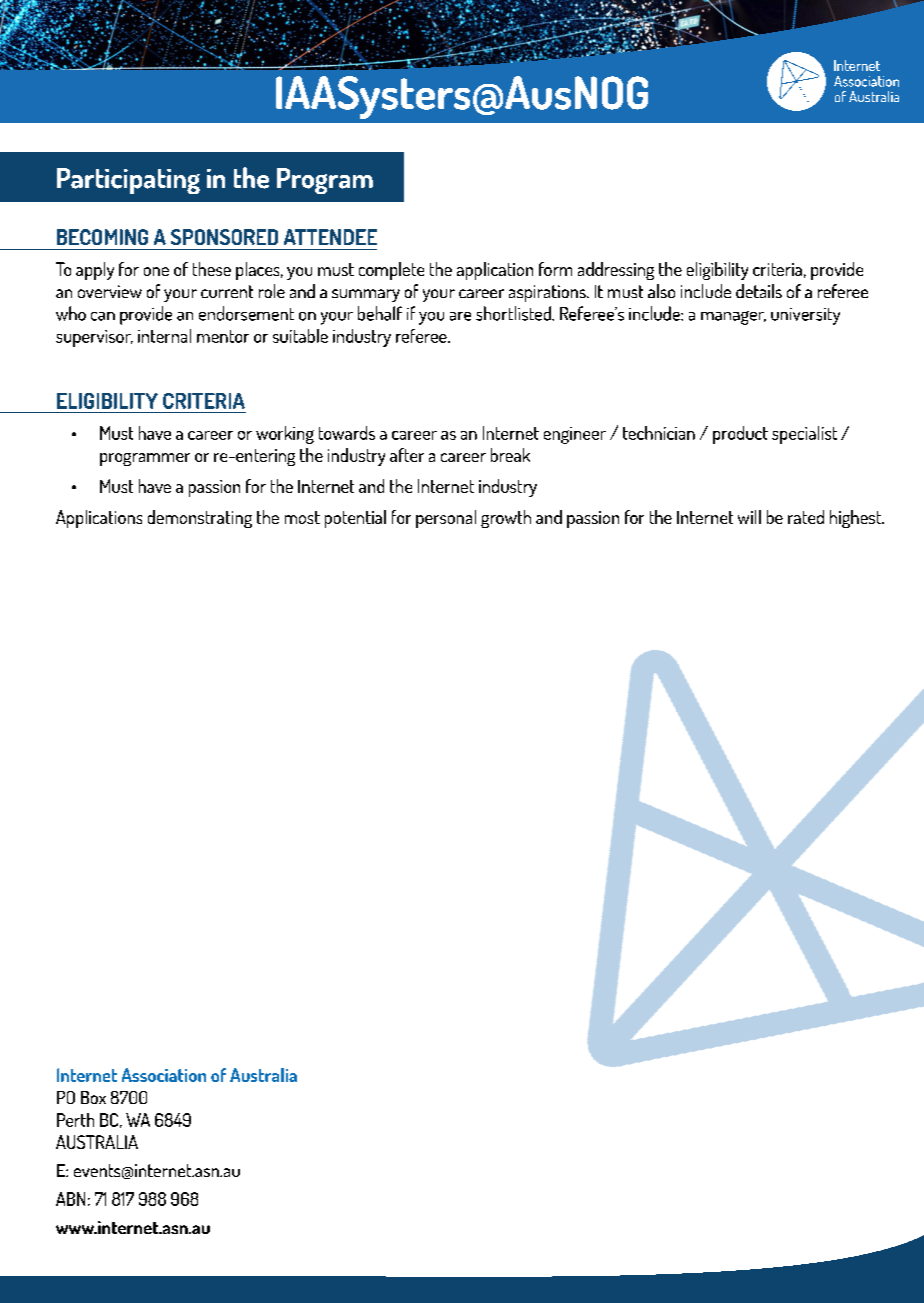  I want to click on Association, so click(164, 1075).
